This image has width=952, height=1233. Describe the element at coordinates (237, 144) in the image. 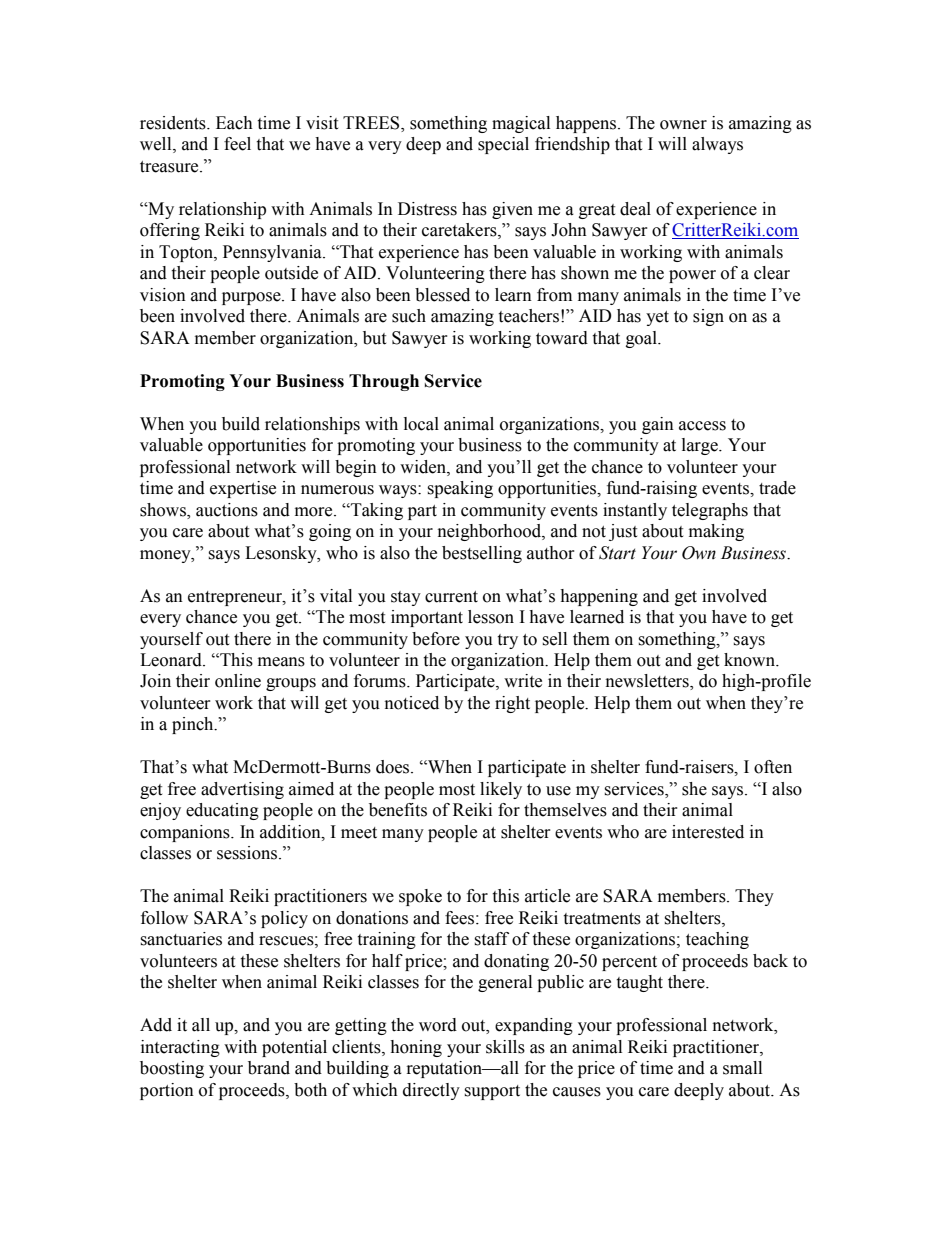

I see `feel` at that location.
